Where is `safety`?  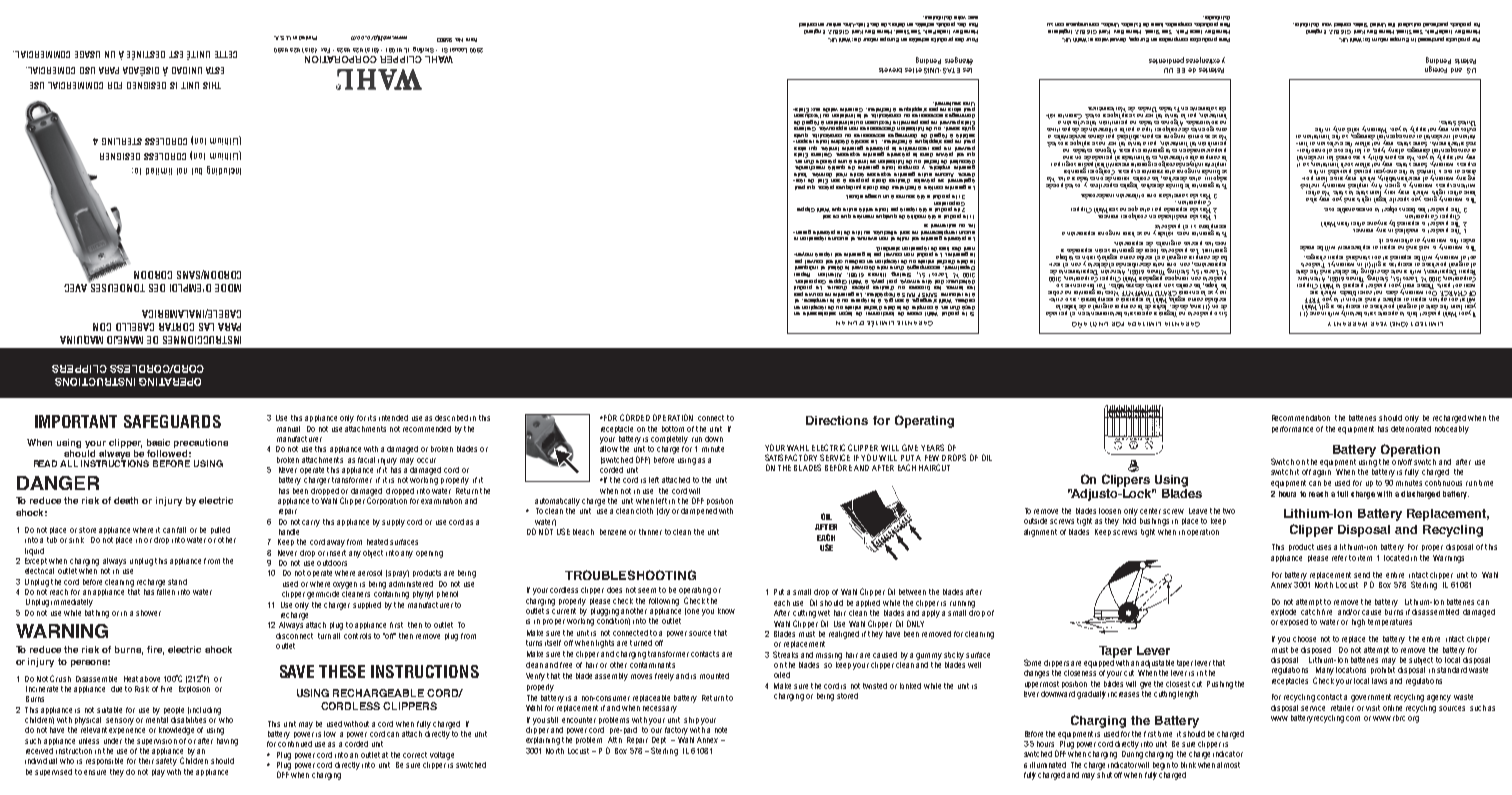
safety is located at coordinates (166, 762).
